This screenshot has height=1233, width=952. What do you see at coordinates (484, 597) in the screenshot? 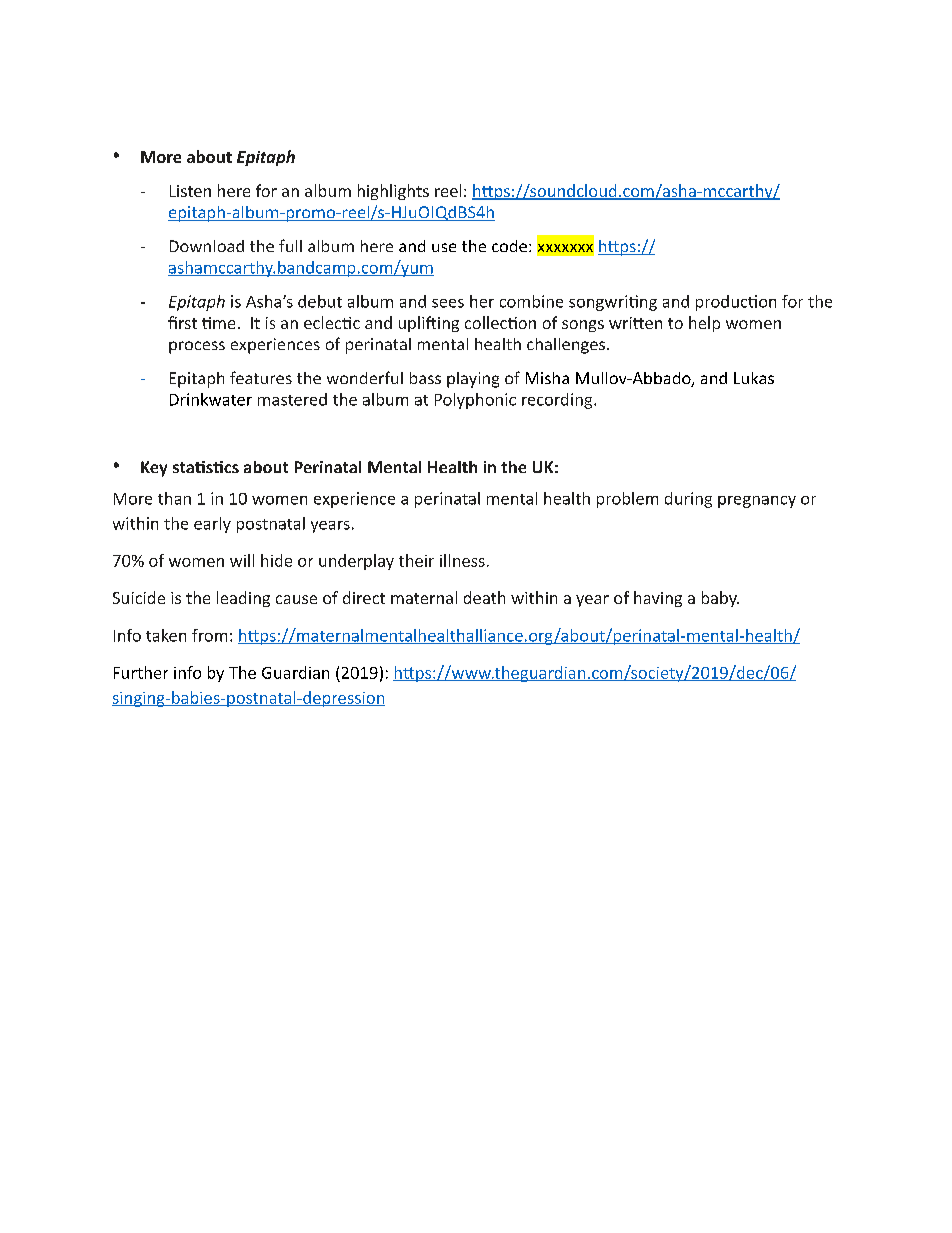
I see `death` at bounding box center [484, 597].
